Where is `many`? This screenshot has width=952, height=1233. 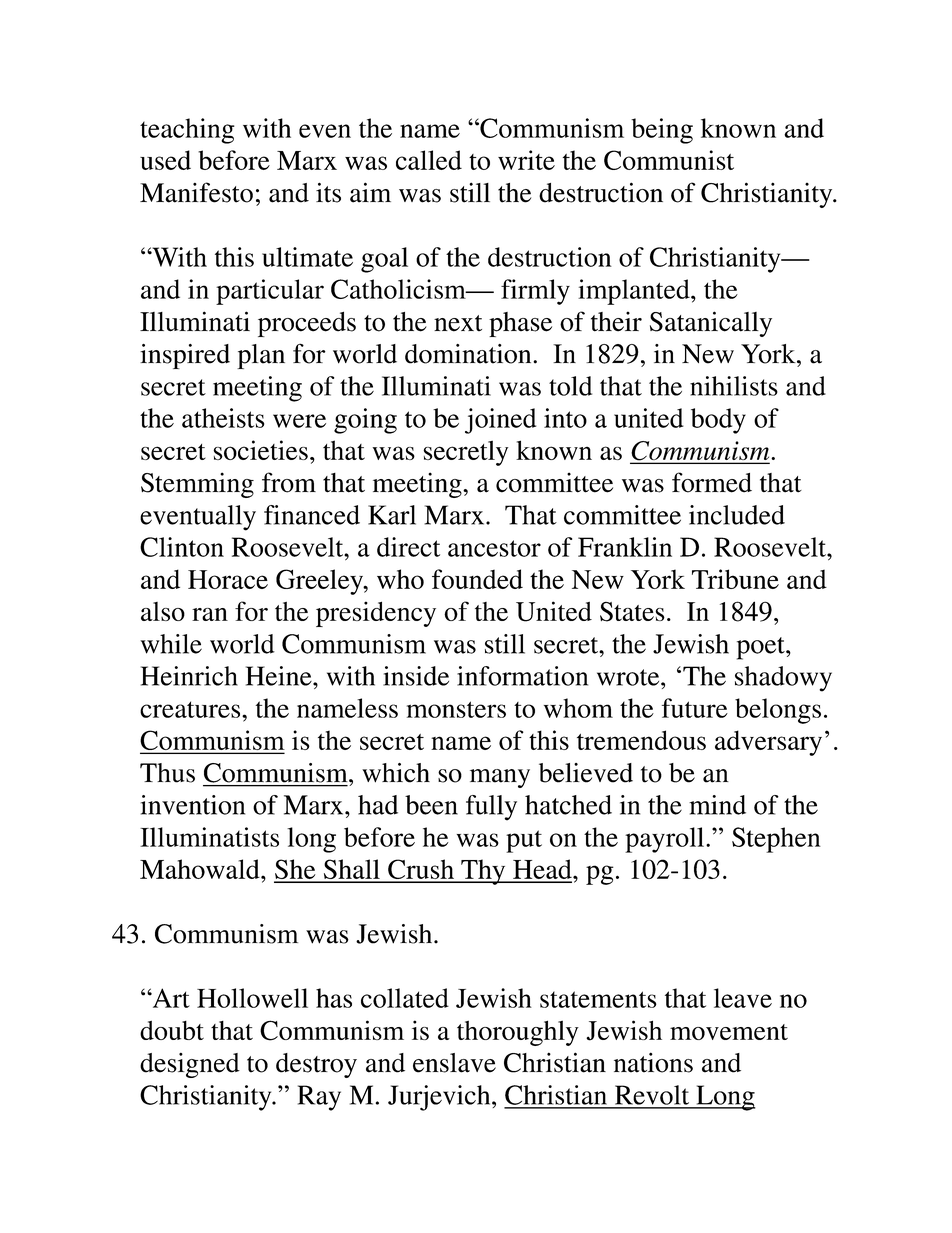
many is located at coordinates (500, 778).
